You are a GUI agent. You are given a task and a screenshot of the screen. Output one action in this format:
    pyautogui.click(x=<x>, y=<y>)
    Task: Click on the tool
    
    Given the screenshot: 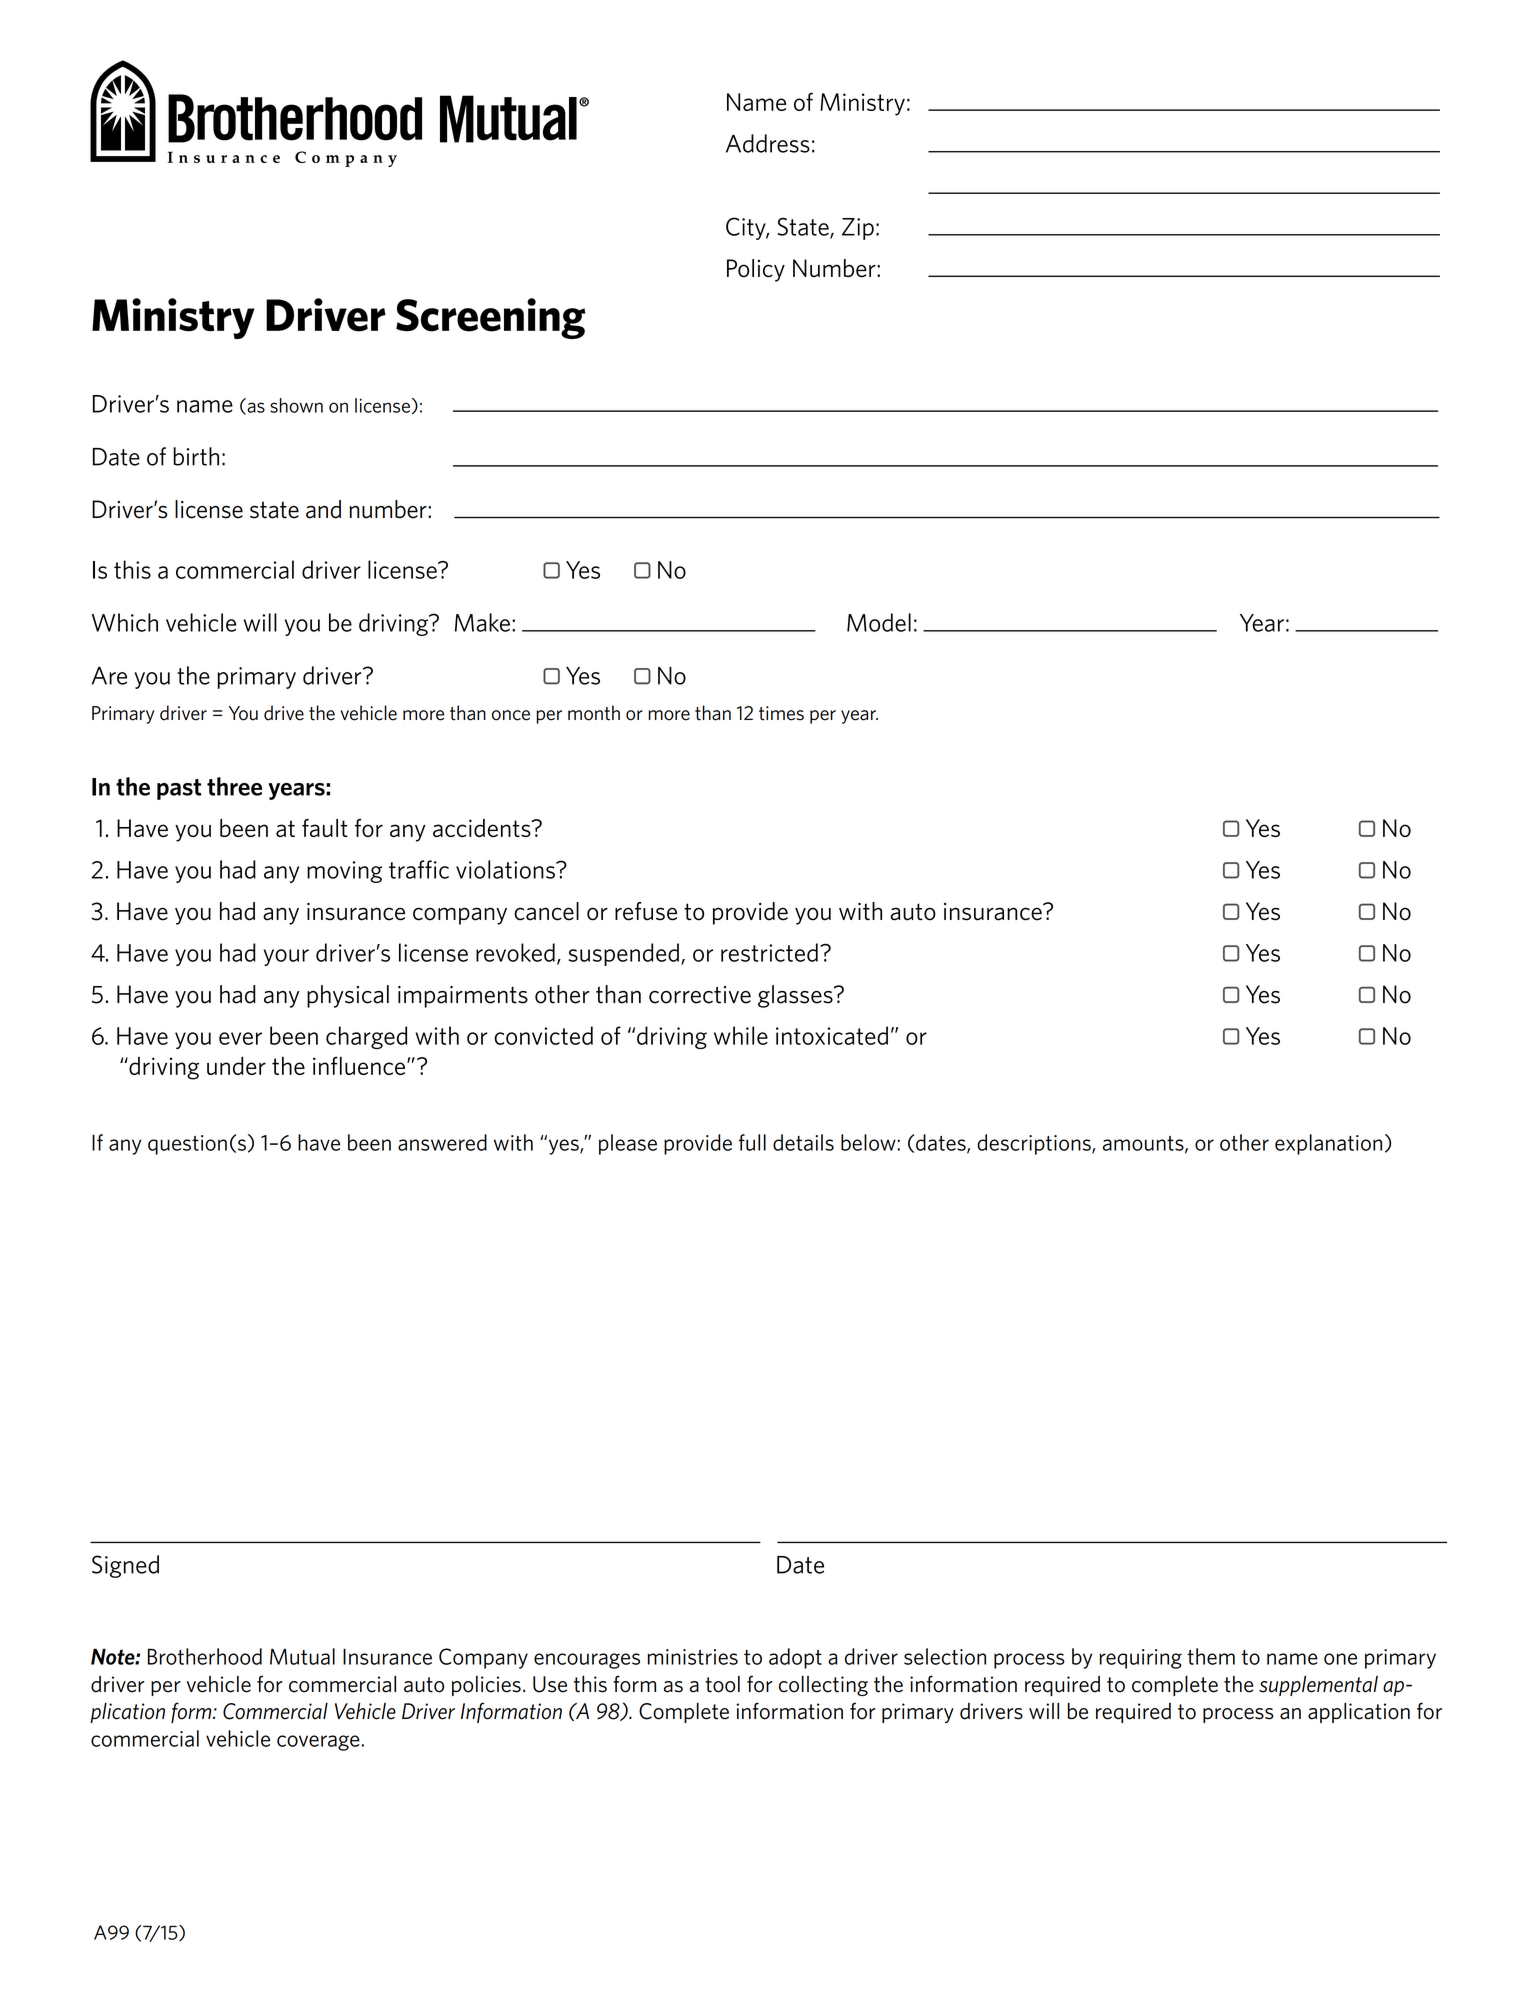 What is the action you would take?
    pyautogui.click(x=722, y=1684)
